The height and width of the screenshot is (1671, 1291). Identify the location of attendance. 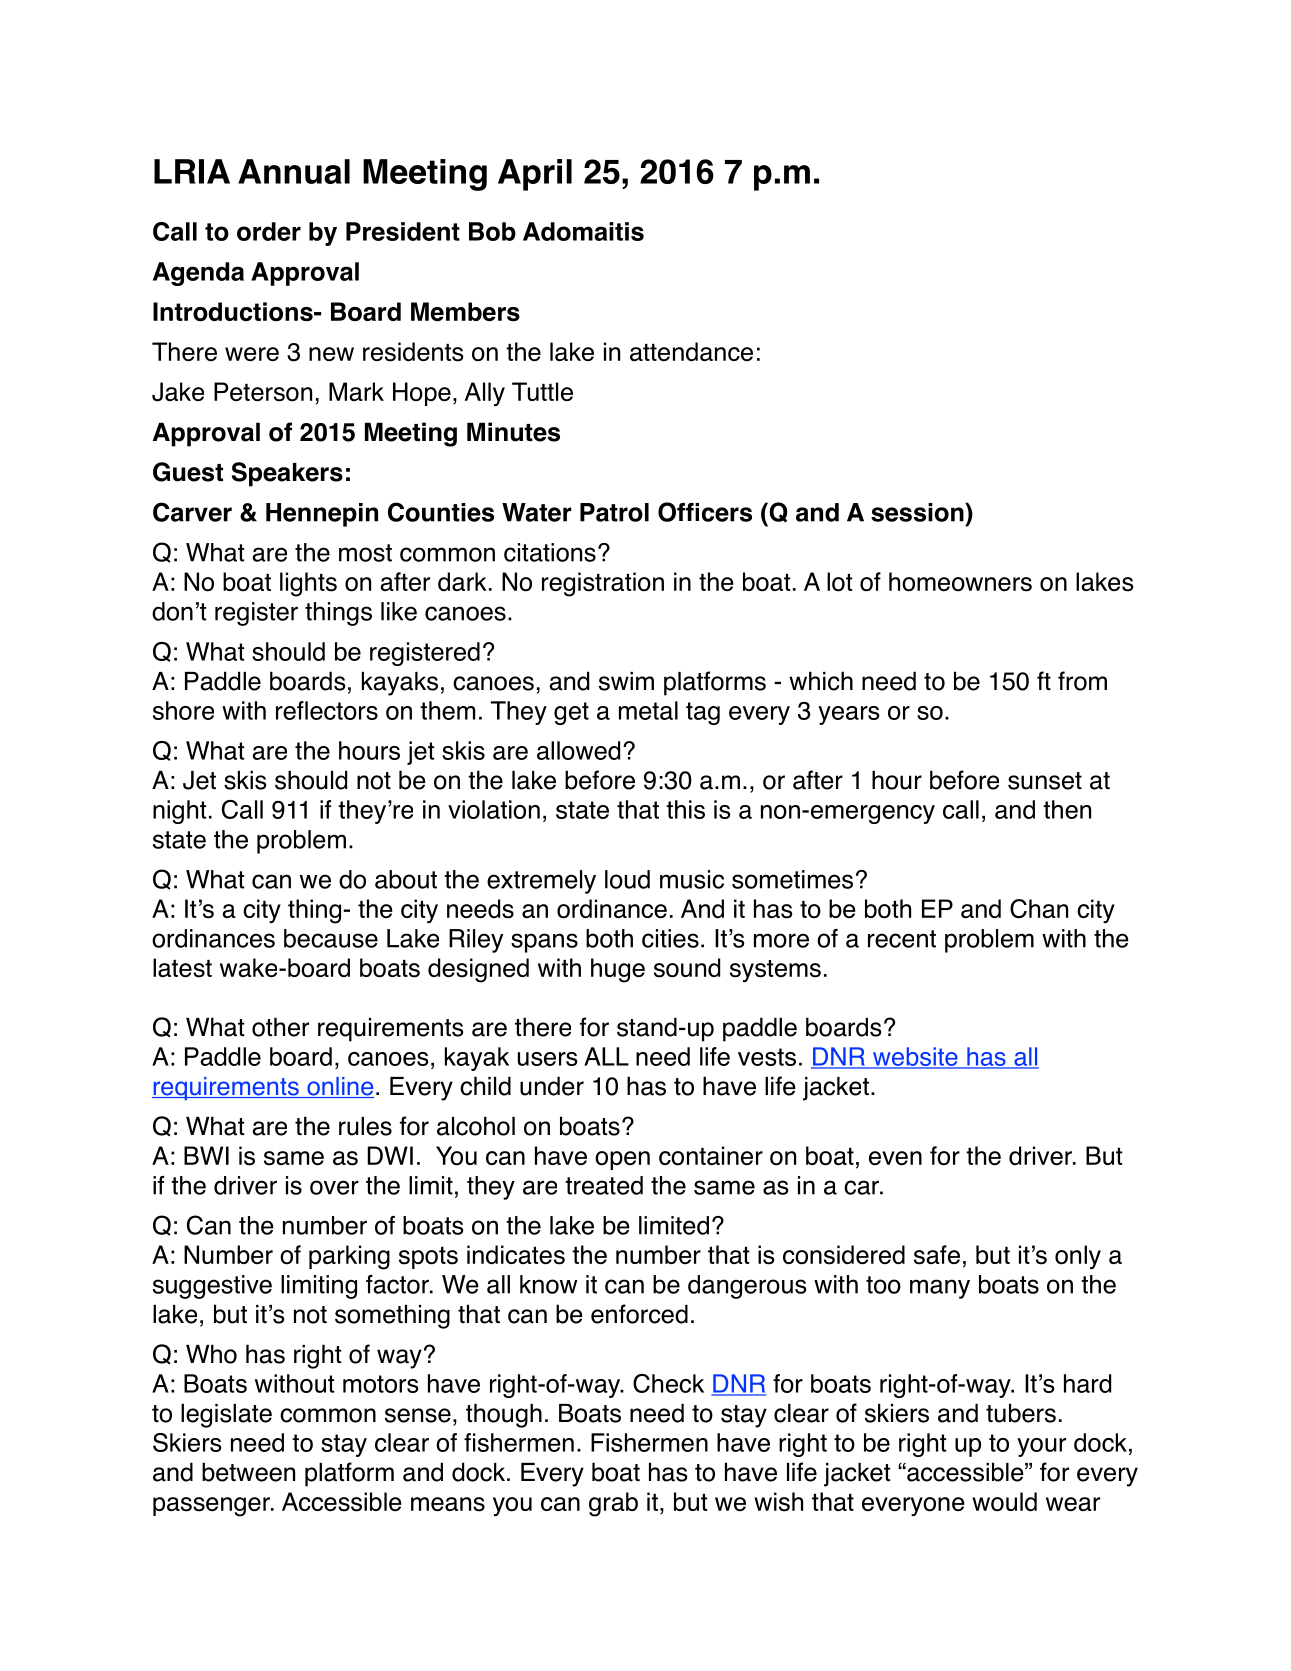
(691, 352).
